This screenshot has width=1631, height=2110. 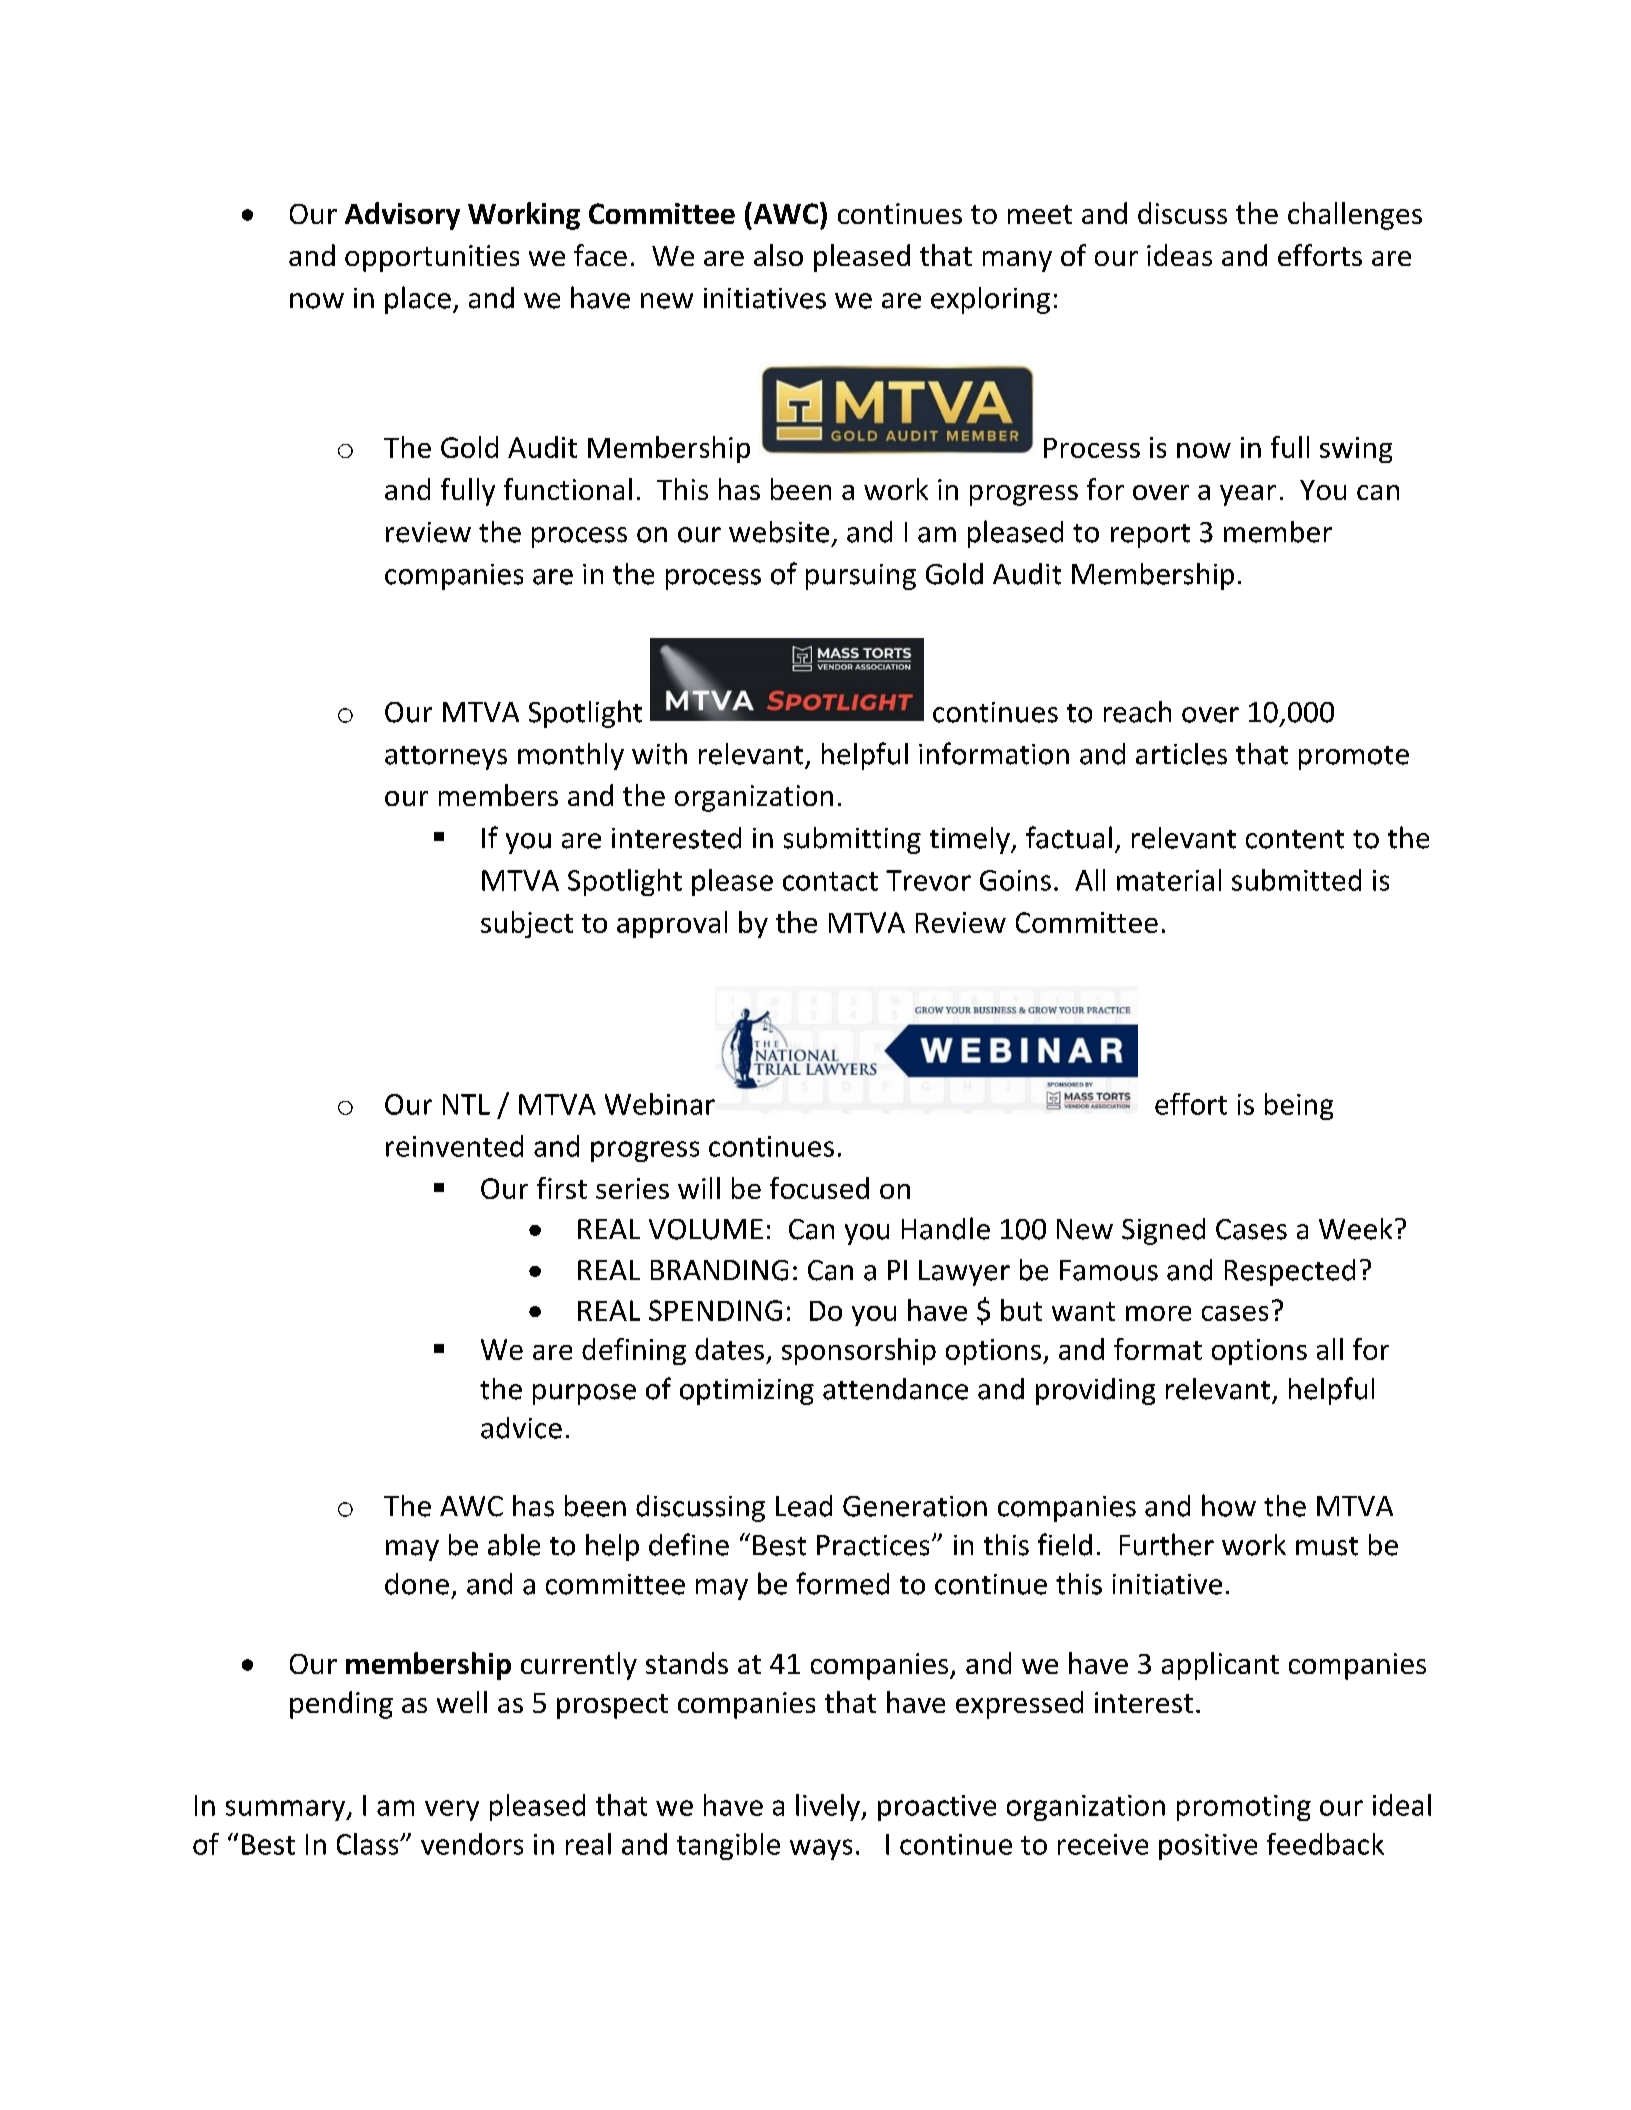 I want to click on first, so click(x=562, y=1188).
